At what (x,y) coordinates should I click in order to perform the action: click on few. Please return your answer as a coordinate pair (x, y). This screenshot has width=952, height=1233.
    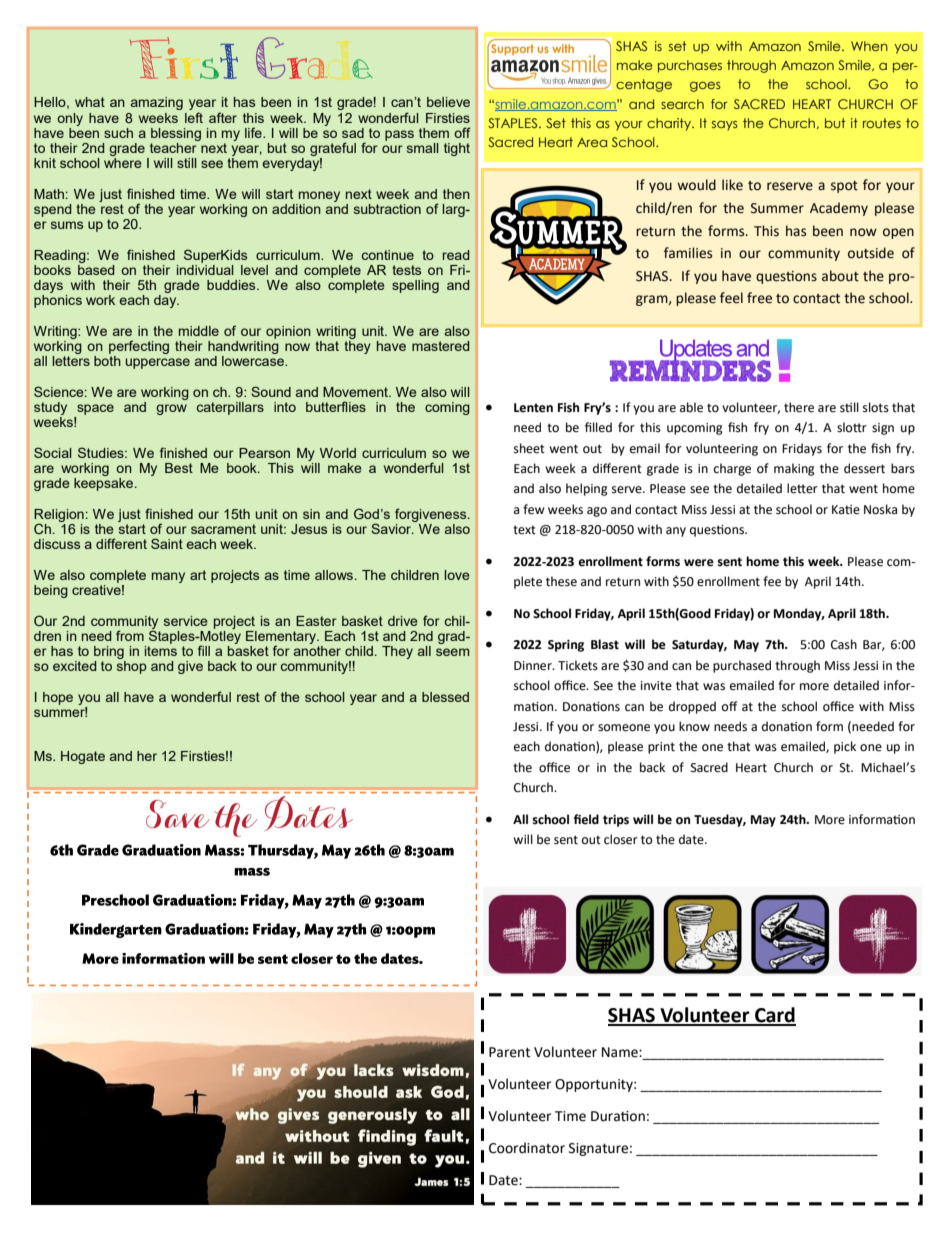
    Looking at the image, I should click on (534, 509).
